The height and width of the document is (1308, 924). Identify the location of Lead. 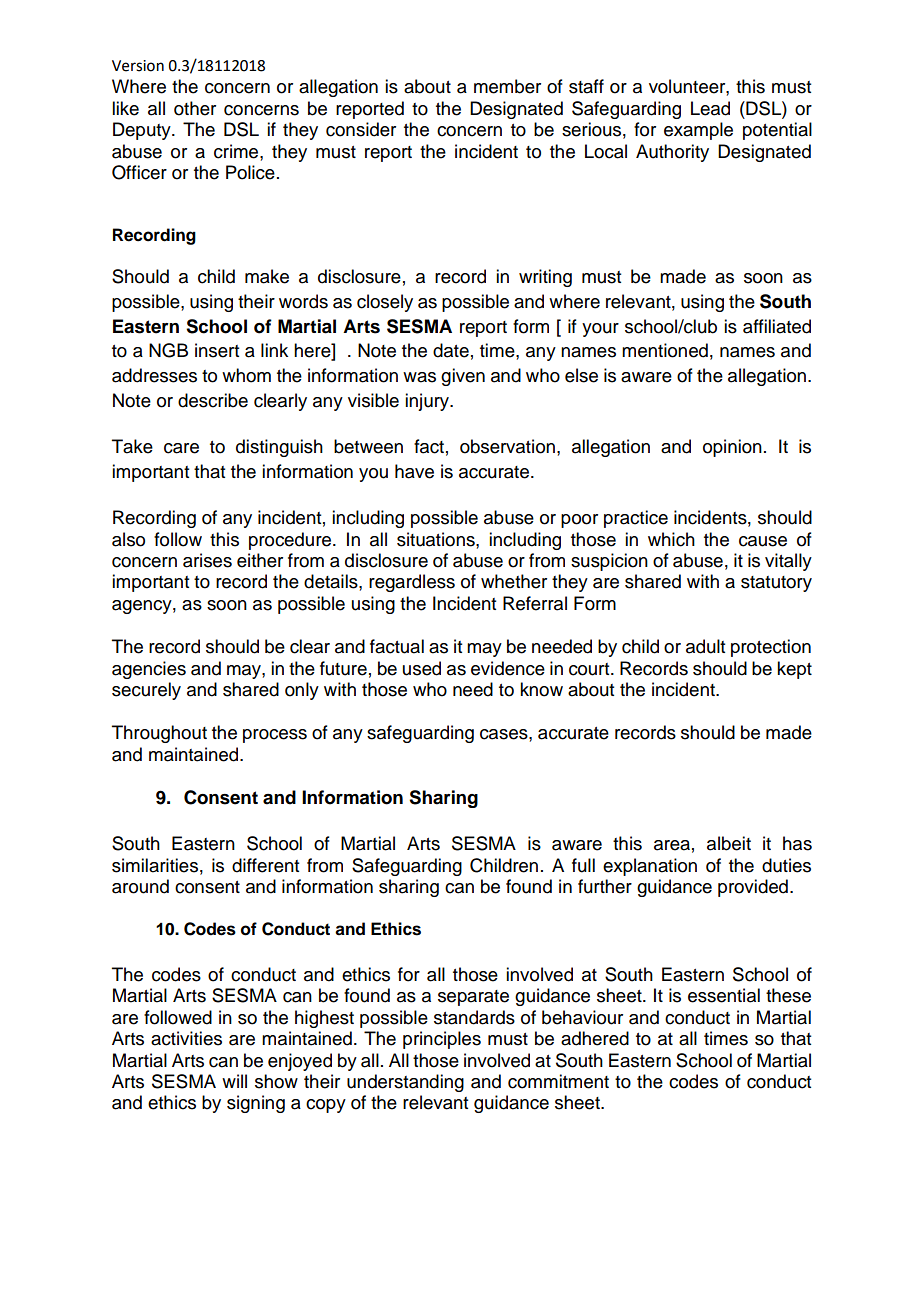
(710, 108).
